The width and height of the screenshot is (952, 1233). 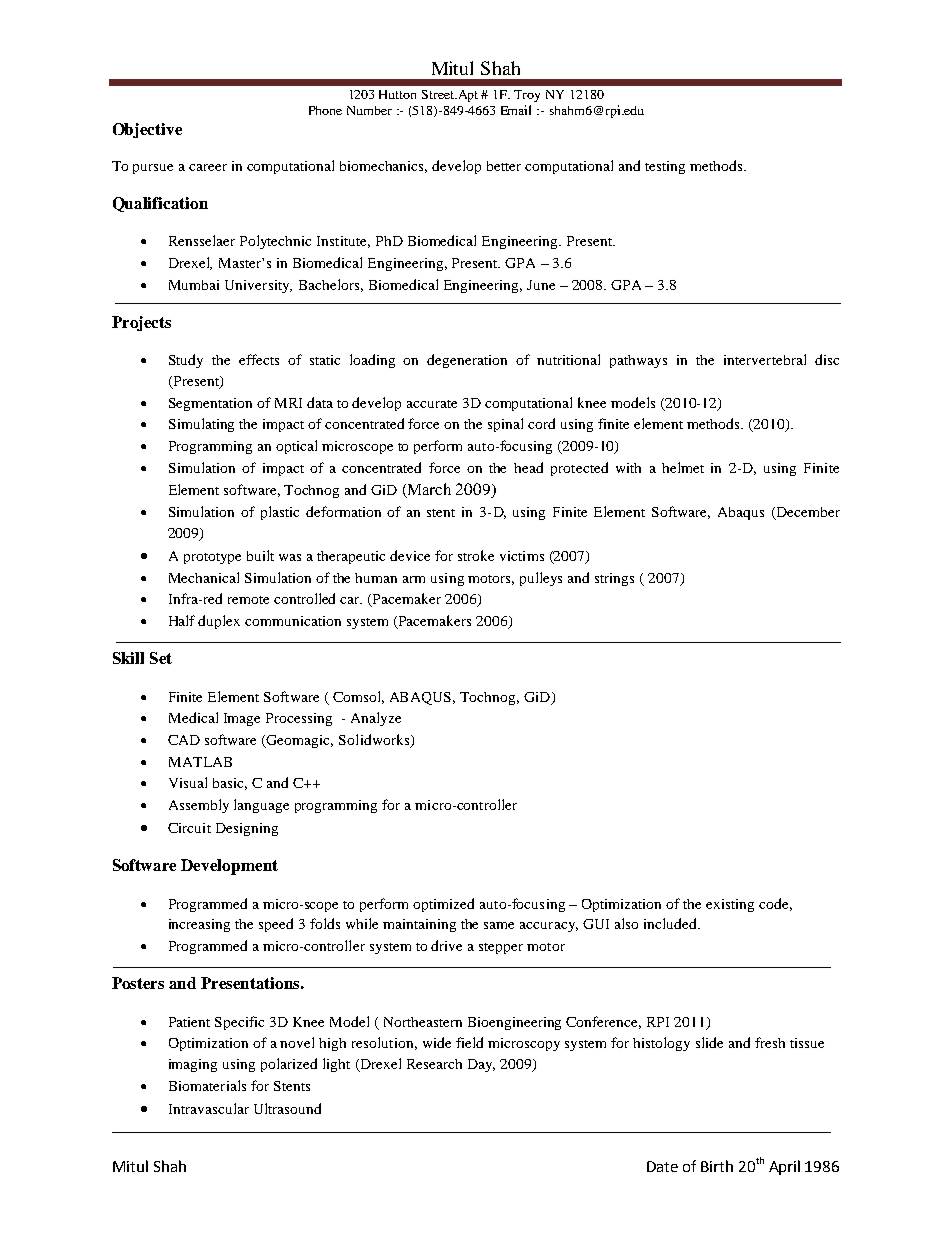 I want to click on Intravascular, so click(x=209, y=1108).
